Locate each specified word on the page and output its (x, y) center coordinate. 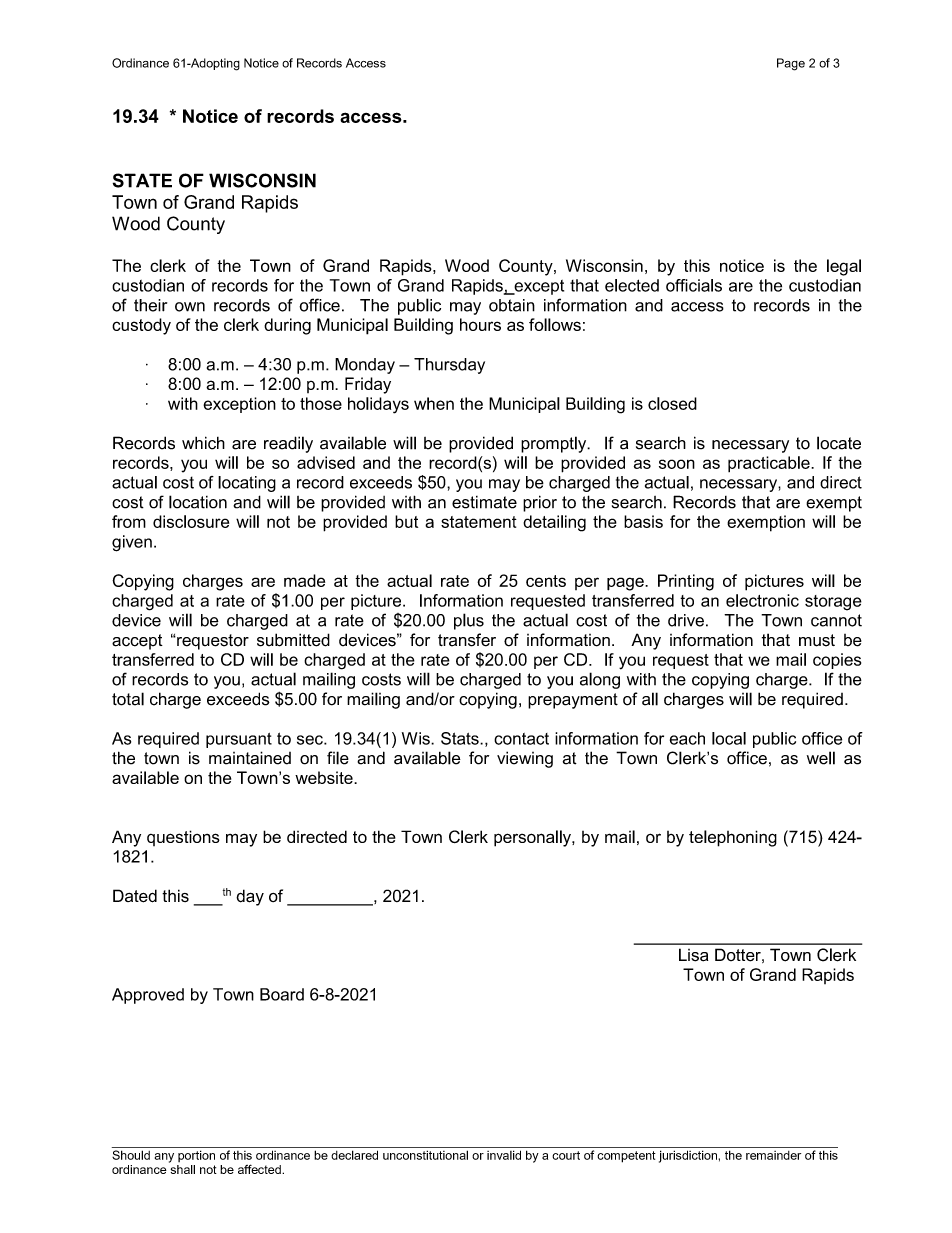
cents (546, 581)
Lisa (693, 955)
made (304, 580)
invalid (504, 1155)
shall (182, 1168)
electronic (762, 600)
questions (183, 838)
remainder (773, 1155)
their (150, 305)
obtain (512, 305)
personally (533, 838)
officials (694, 285)
